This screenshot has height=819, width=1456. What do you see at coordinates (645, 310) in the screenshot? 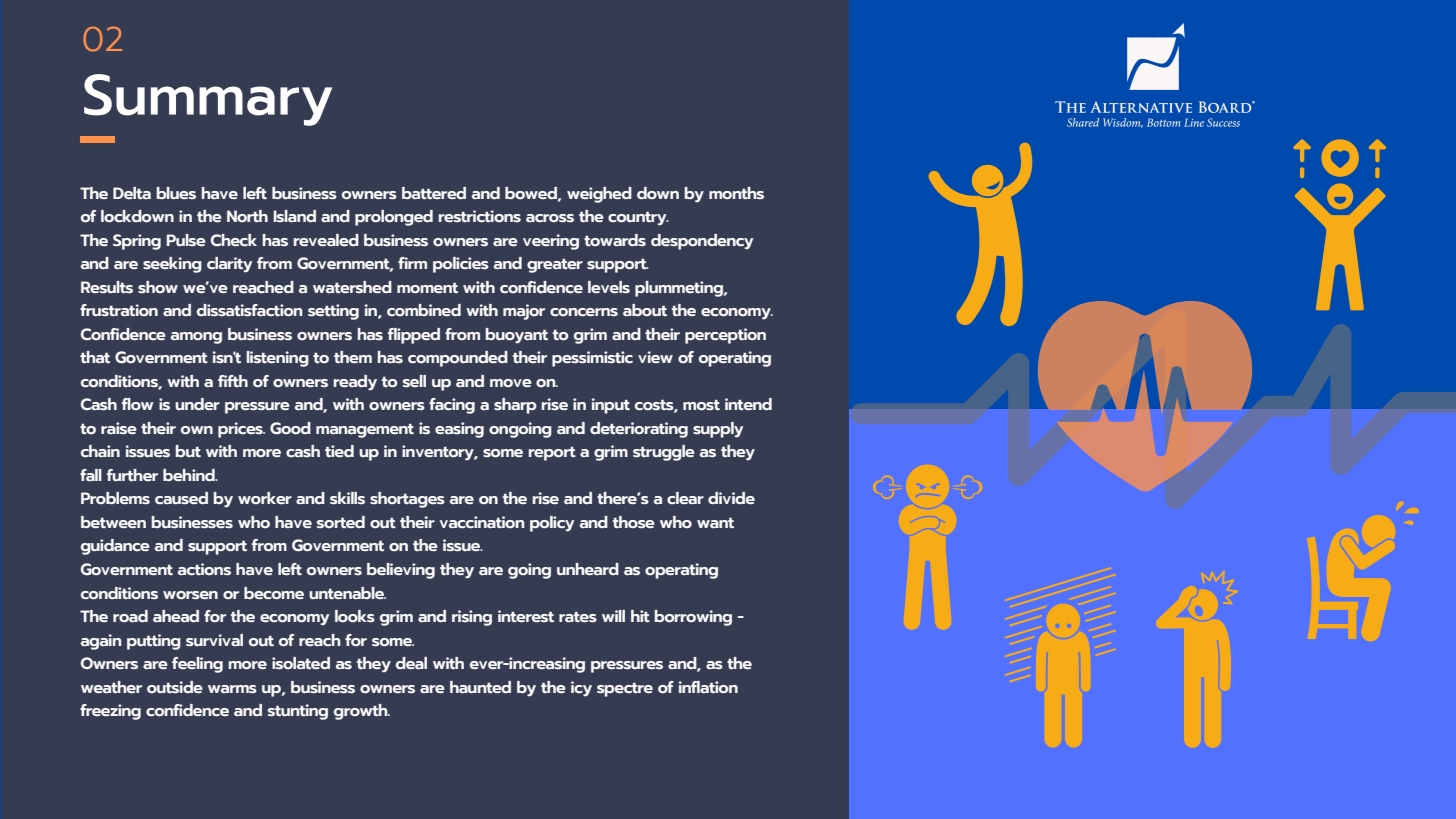
I see `about` at bounding box center [645, 310].
